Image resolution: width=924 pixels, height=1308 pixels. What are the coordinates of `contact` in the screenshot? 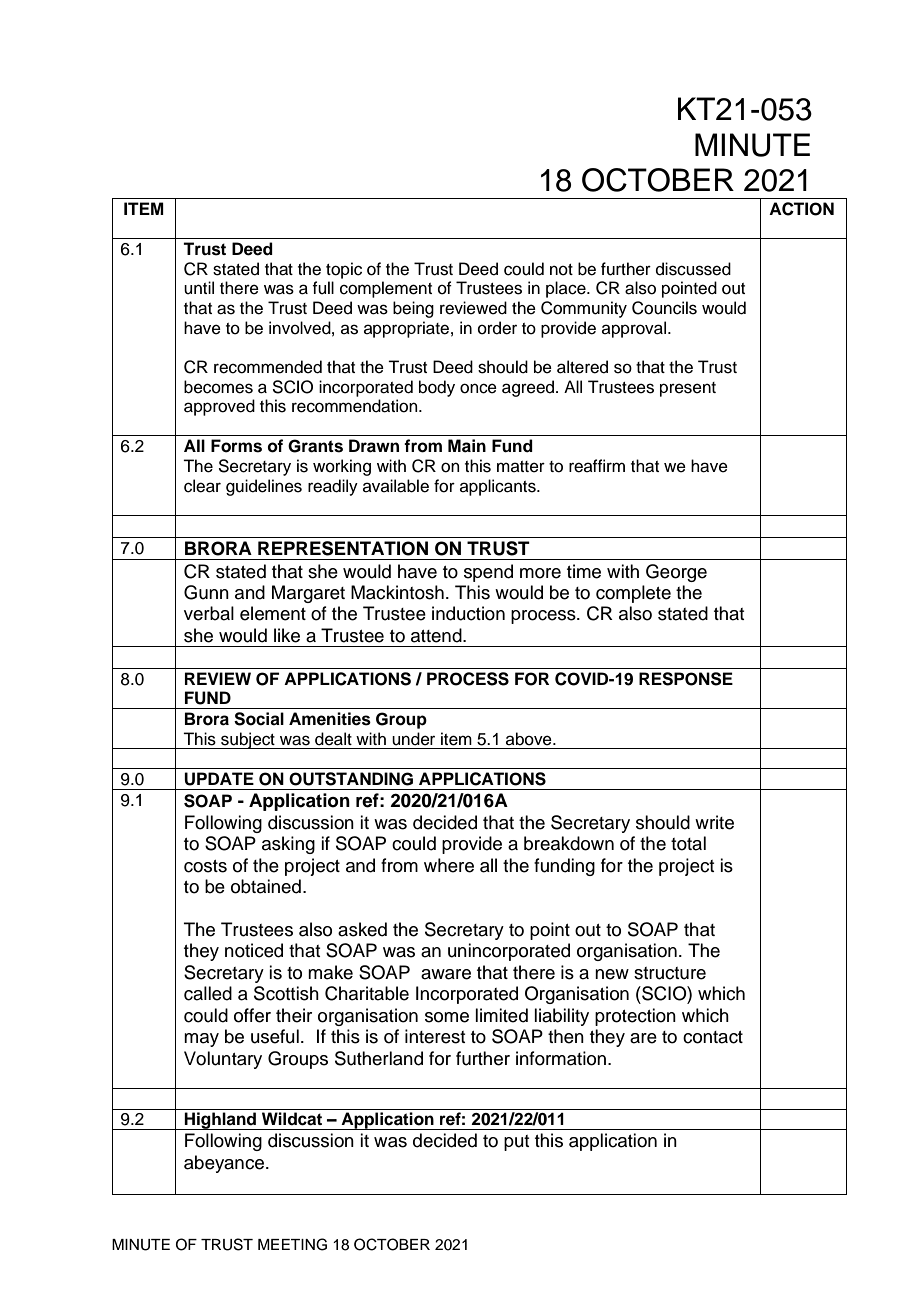 It's located at (713, 1037).
